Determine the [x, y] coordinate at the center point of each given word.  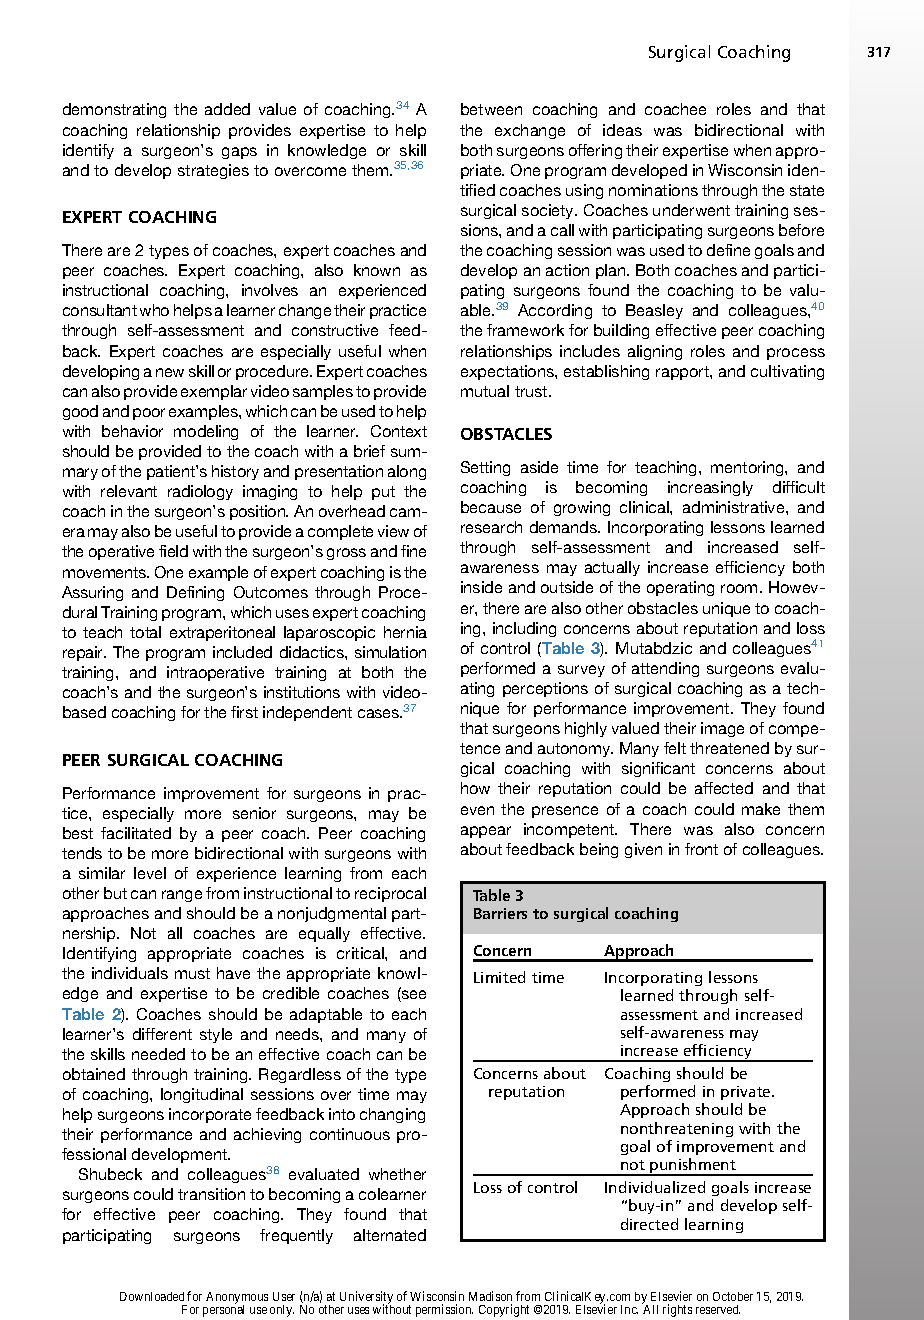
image [722, 729]
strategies [213, 171]
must [192, 973]
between [491, 109]
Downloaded [152, 1296]
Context [399, 431]
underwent [691, 210]
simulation [390, 652]
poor [149, 414]
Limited [499, 977]
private [747, 1093]
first [244, 712]
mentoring [748, 468]
